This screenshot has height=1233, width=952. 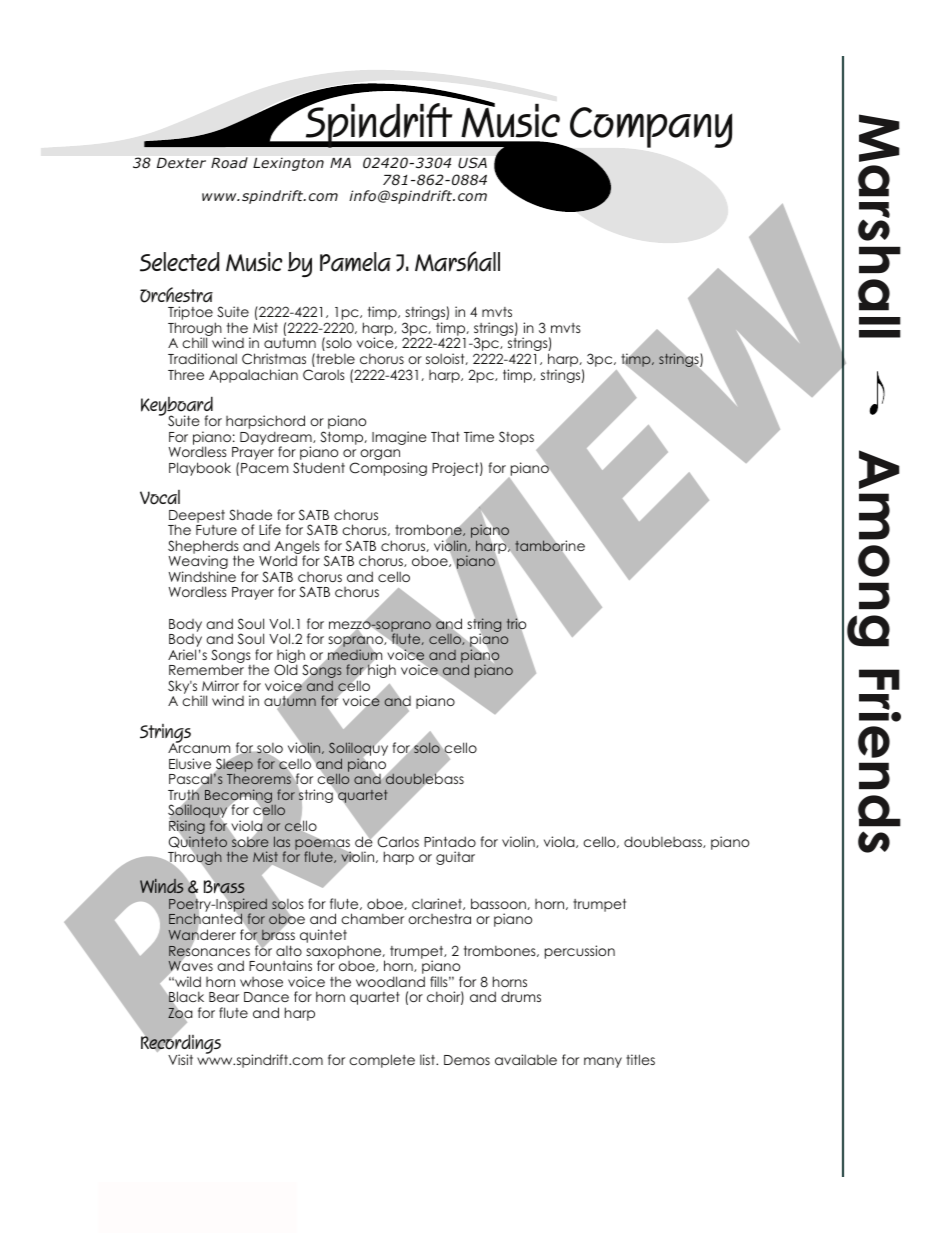 What do you see at coordinates (516, 438) in the screenshot?
I see `Stops` at bounding box center [516, 438].
